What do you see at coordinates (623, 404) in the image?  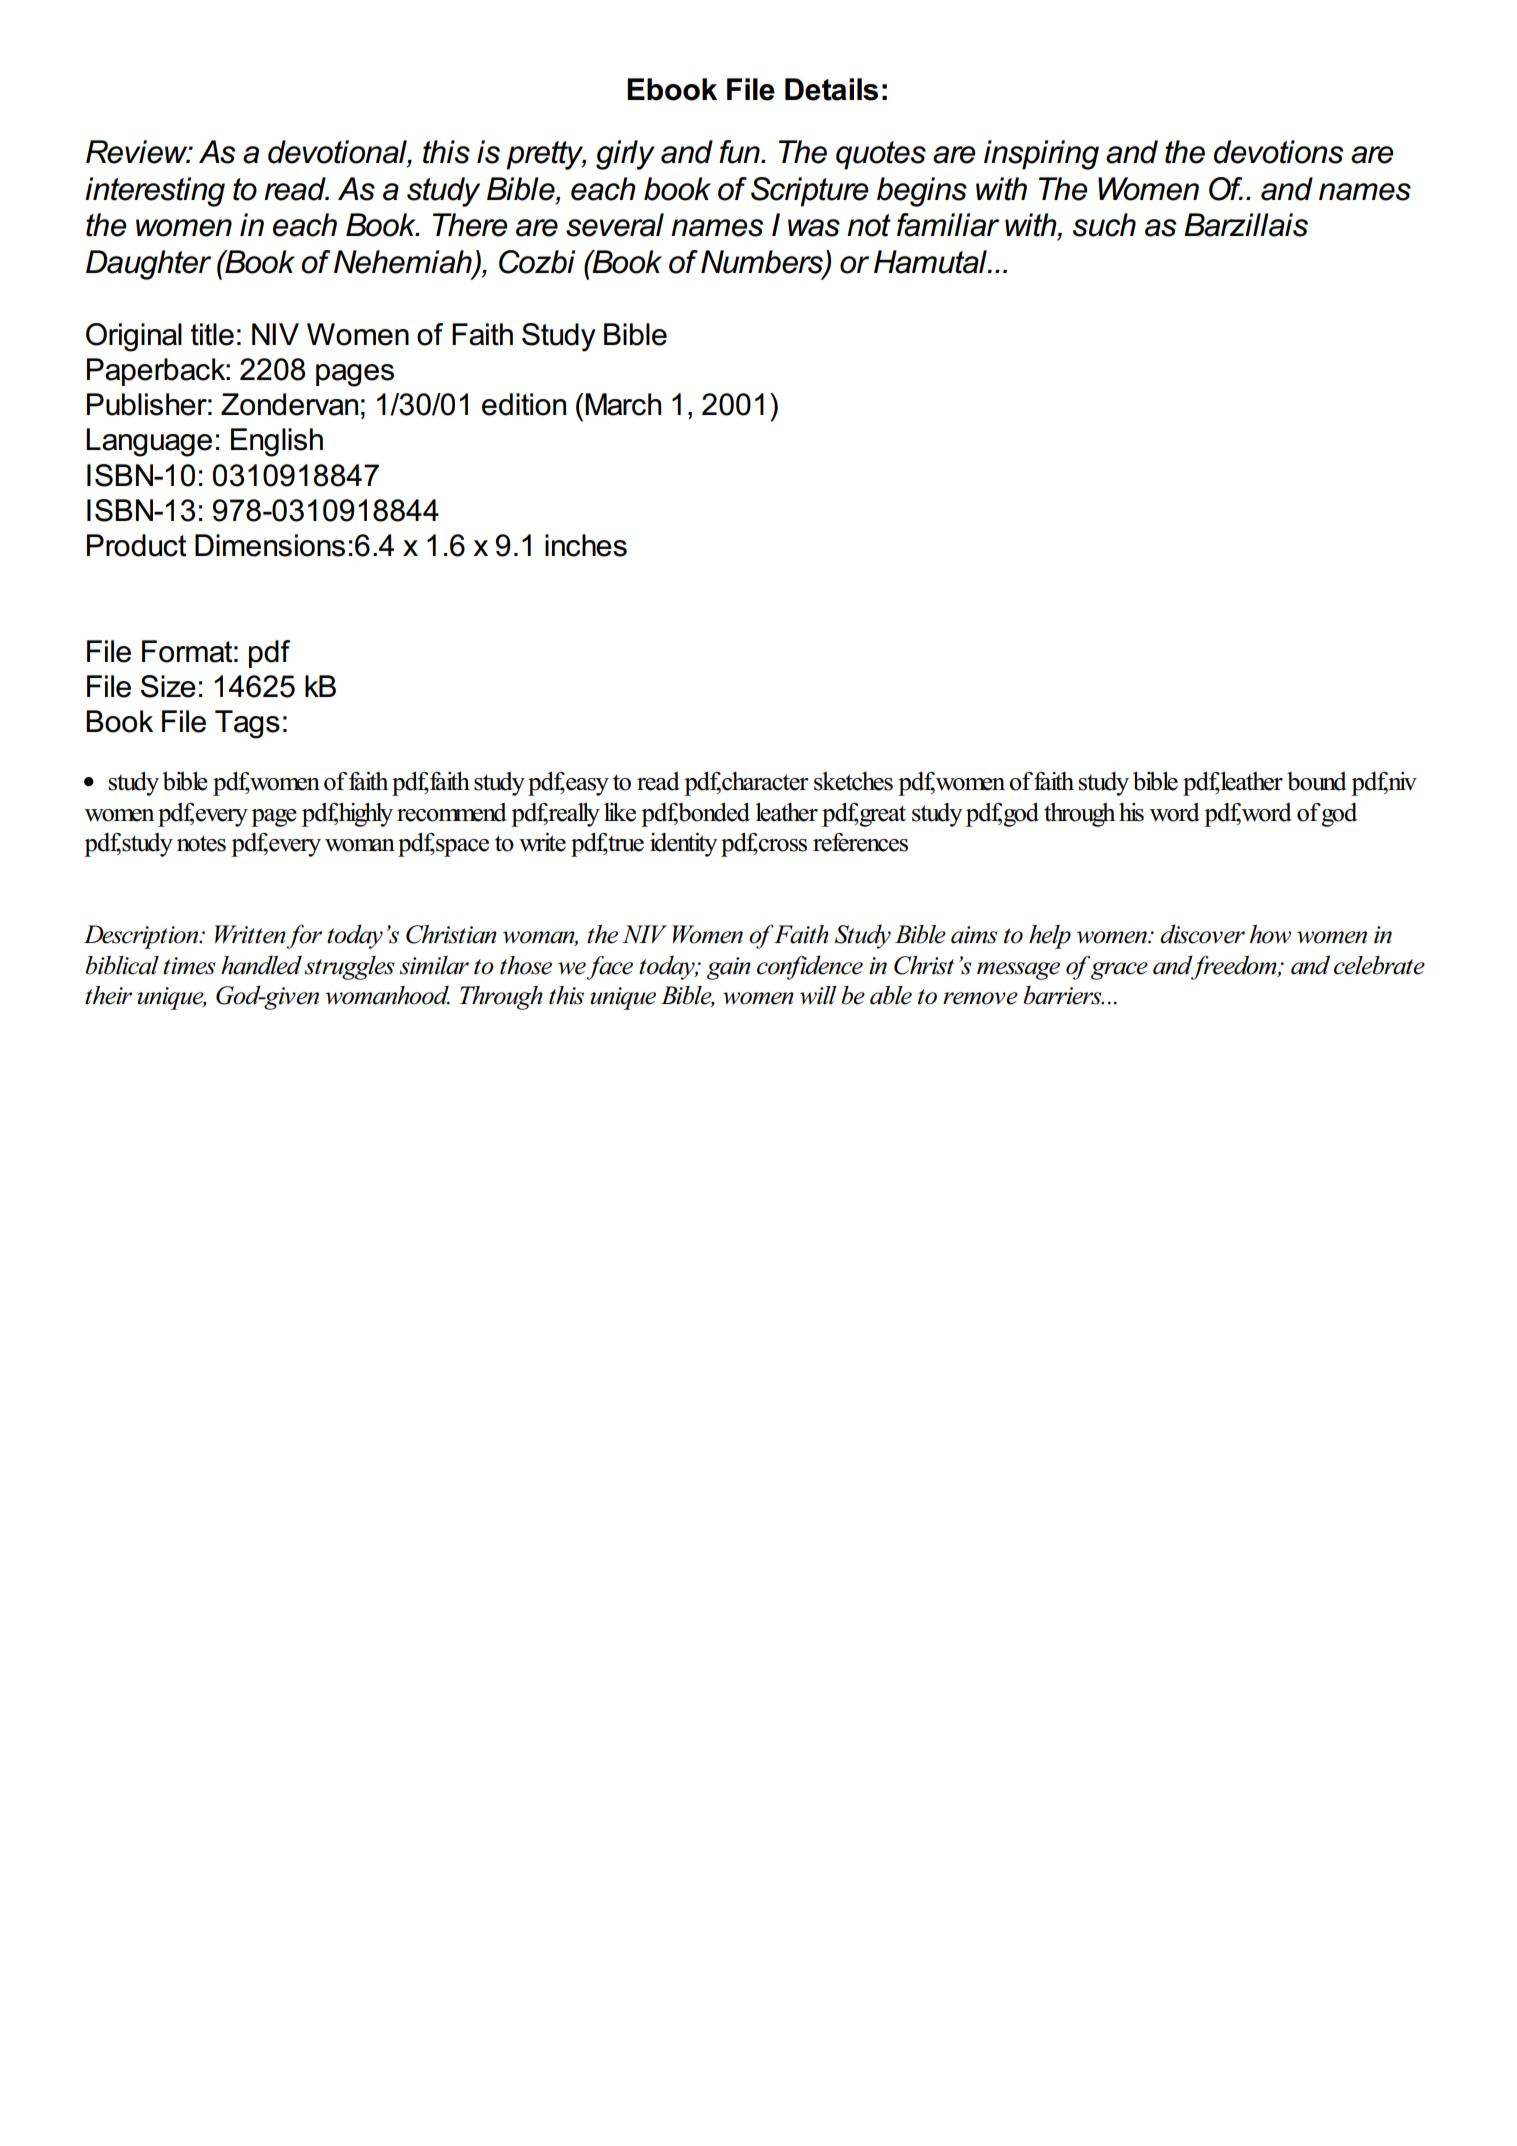 I see `March` at bounding box center [623, 404].
